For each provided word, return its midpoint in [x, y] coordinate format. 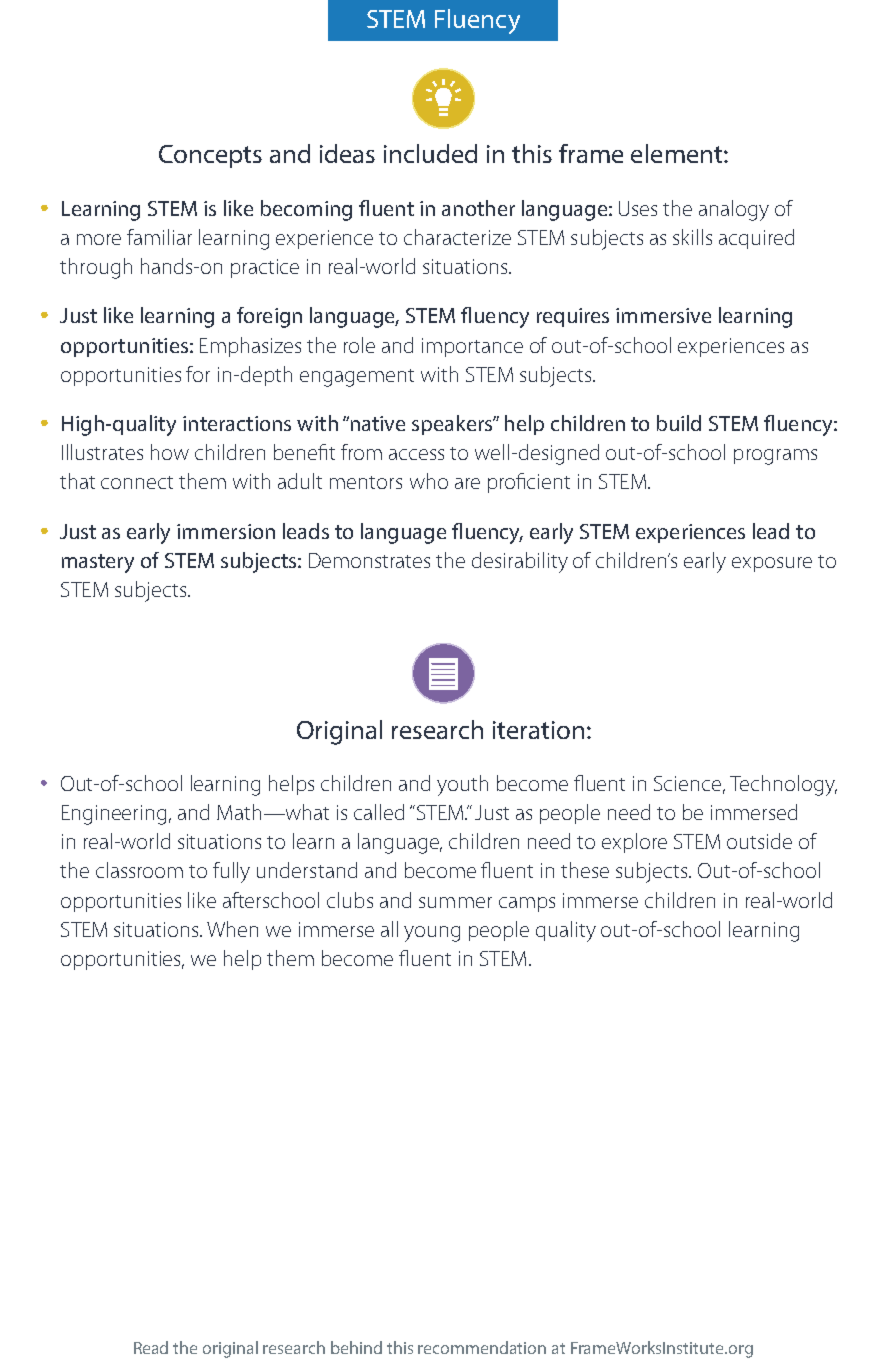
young [432, 934]
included [430, 153]
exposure [772, 564]
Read [151, 1347]
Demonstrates [369, 560]
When [232, 929]
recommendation [482, 1347]
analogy [734, 210]
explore [634, 843]
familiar [159, 237]
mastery [98, 563]
